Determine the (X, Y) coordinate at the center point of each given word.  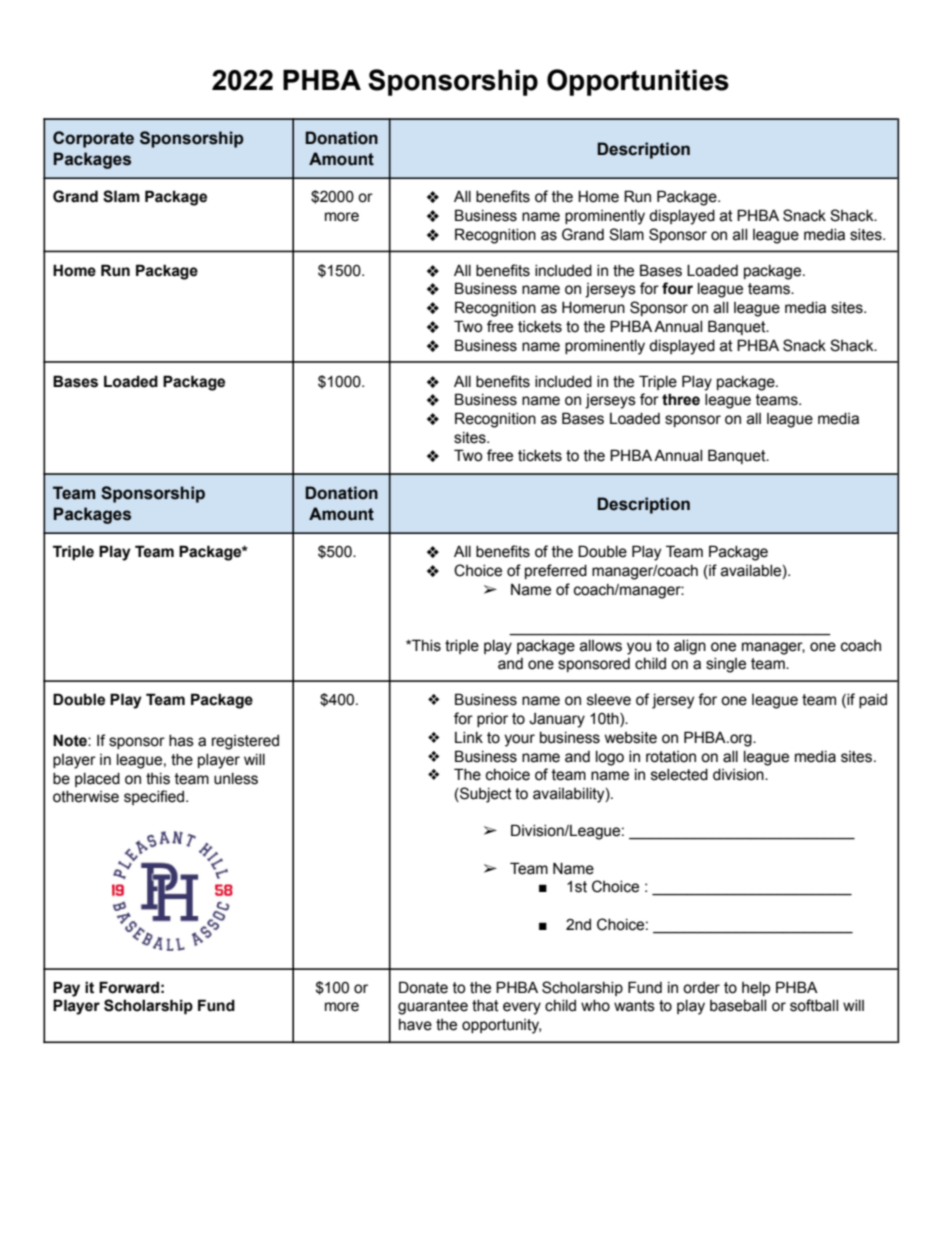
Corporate (93, 139)
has (181, 741)
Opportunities (638, 82)
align (690, 647)
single (726, 665)
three (681, 399)
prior (492, 720)
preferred (556, 571)
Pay (66, 989)
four (677, 288)
